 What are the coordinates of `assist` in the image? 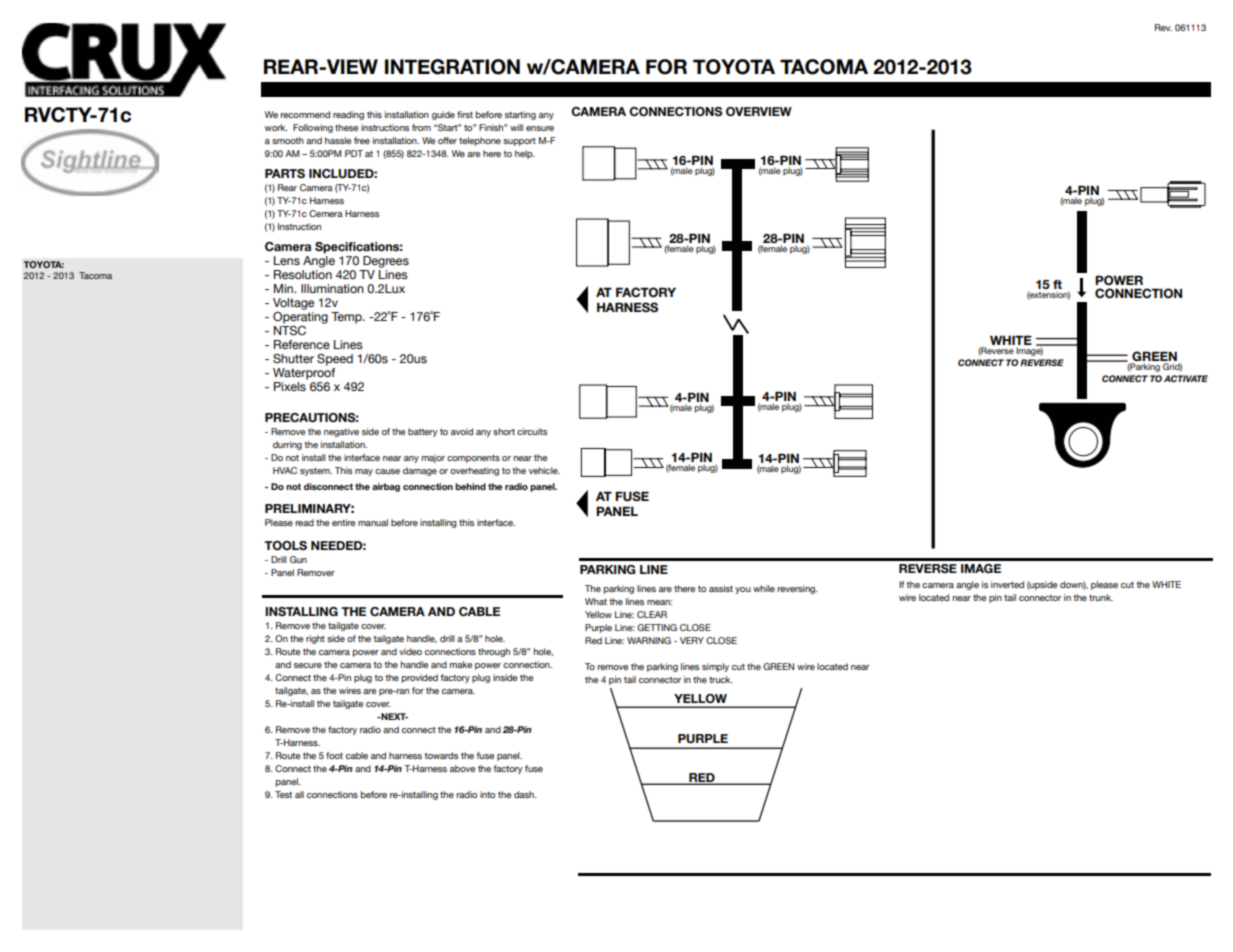 It's located at (721, 588).
